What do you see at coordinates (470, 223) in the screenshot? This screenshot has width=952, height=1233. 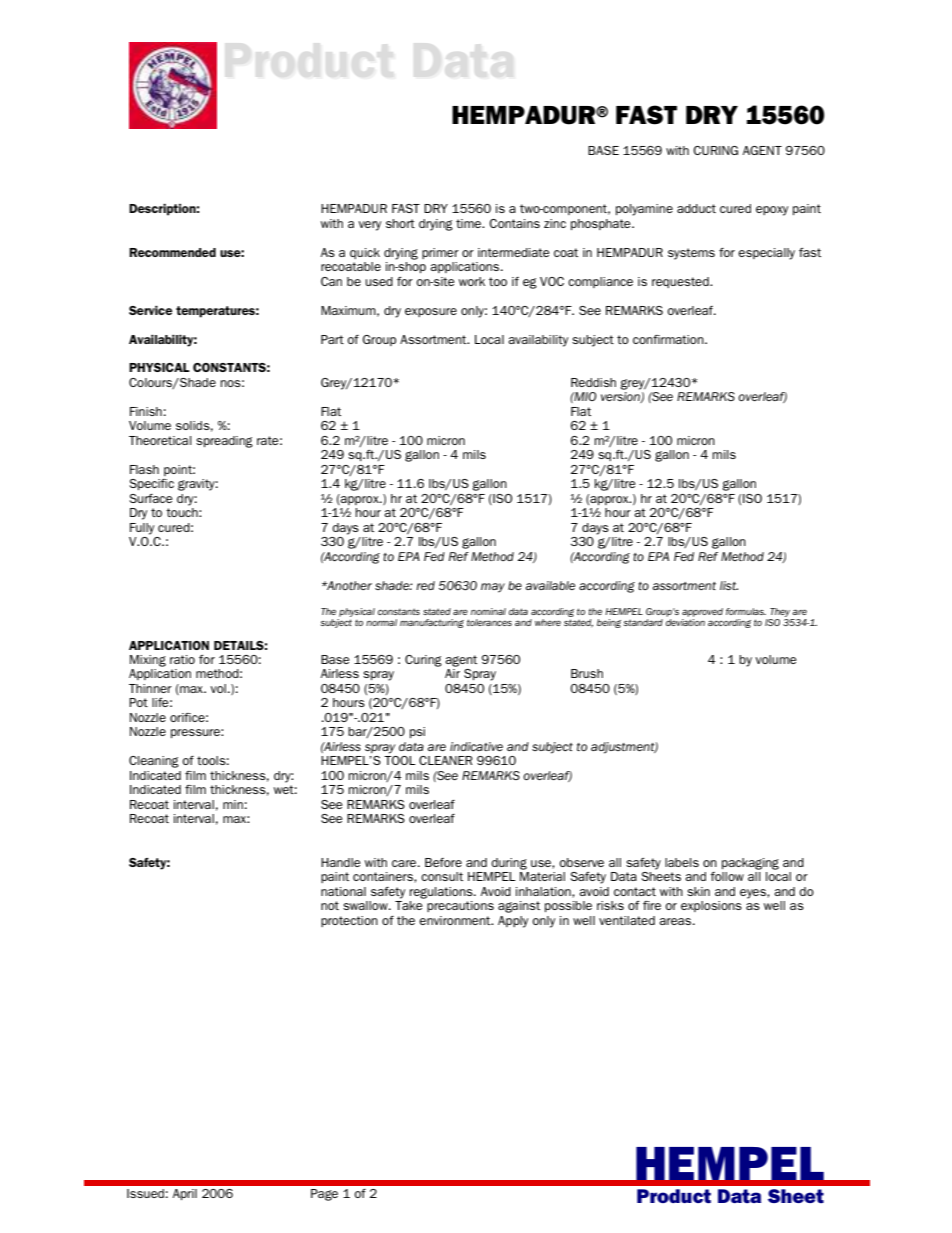 I see `time` at bounding box center [470, 223].
